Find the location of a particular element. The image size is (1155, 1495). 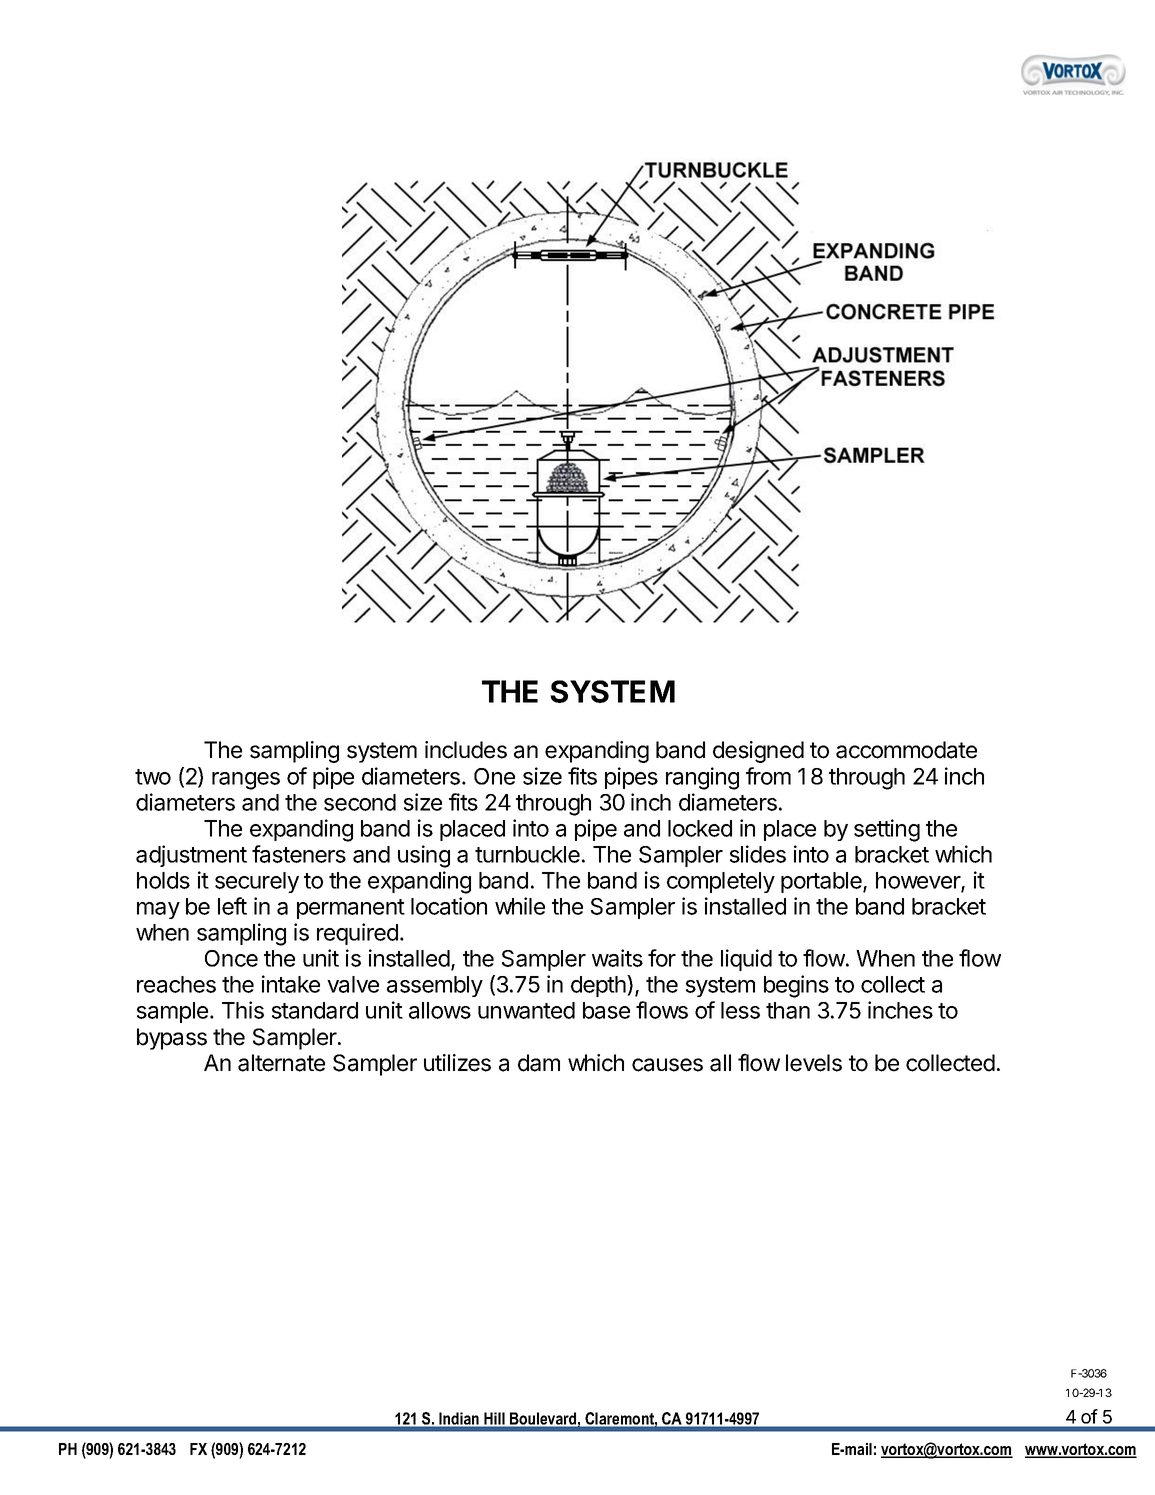

portable is located at coordinates (822, 882).
